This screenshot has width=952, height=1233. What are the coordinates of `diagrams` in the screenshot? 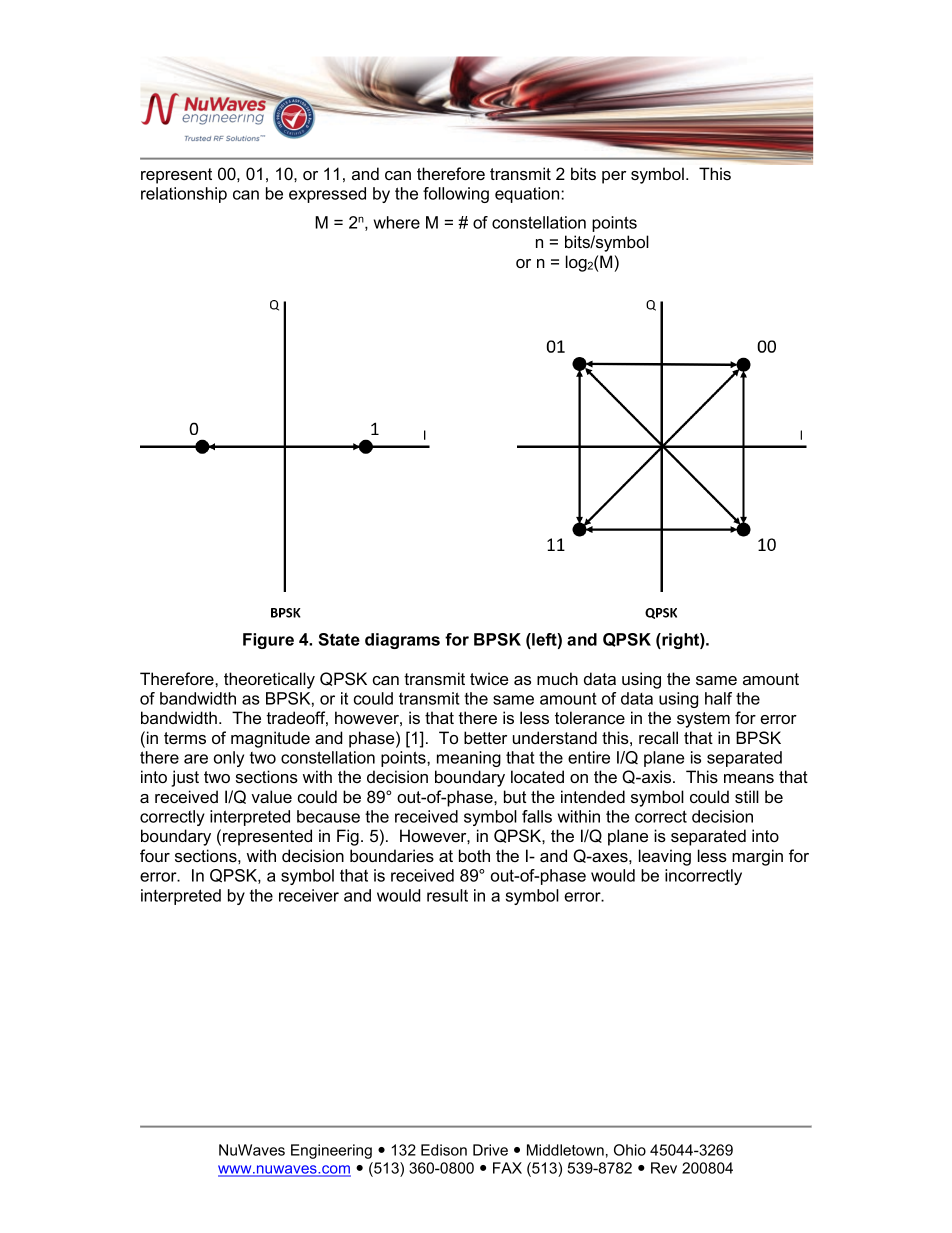 It's located at (402, 641).
